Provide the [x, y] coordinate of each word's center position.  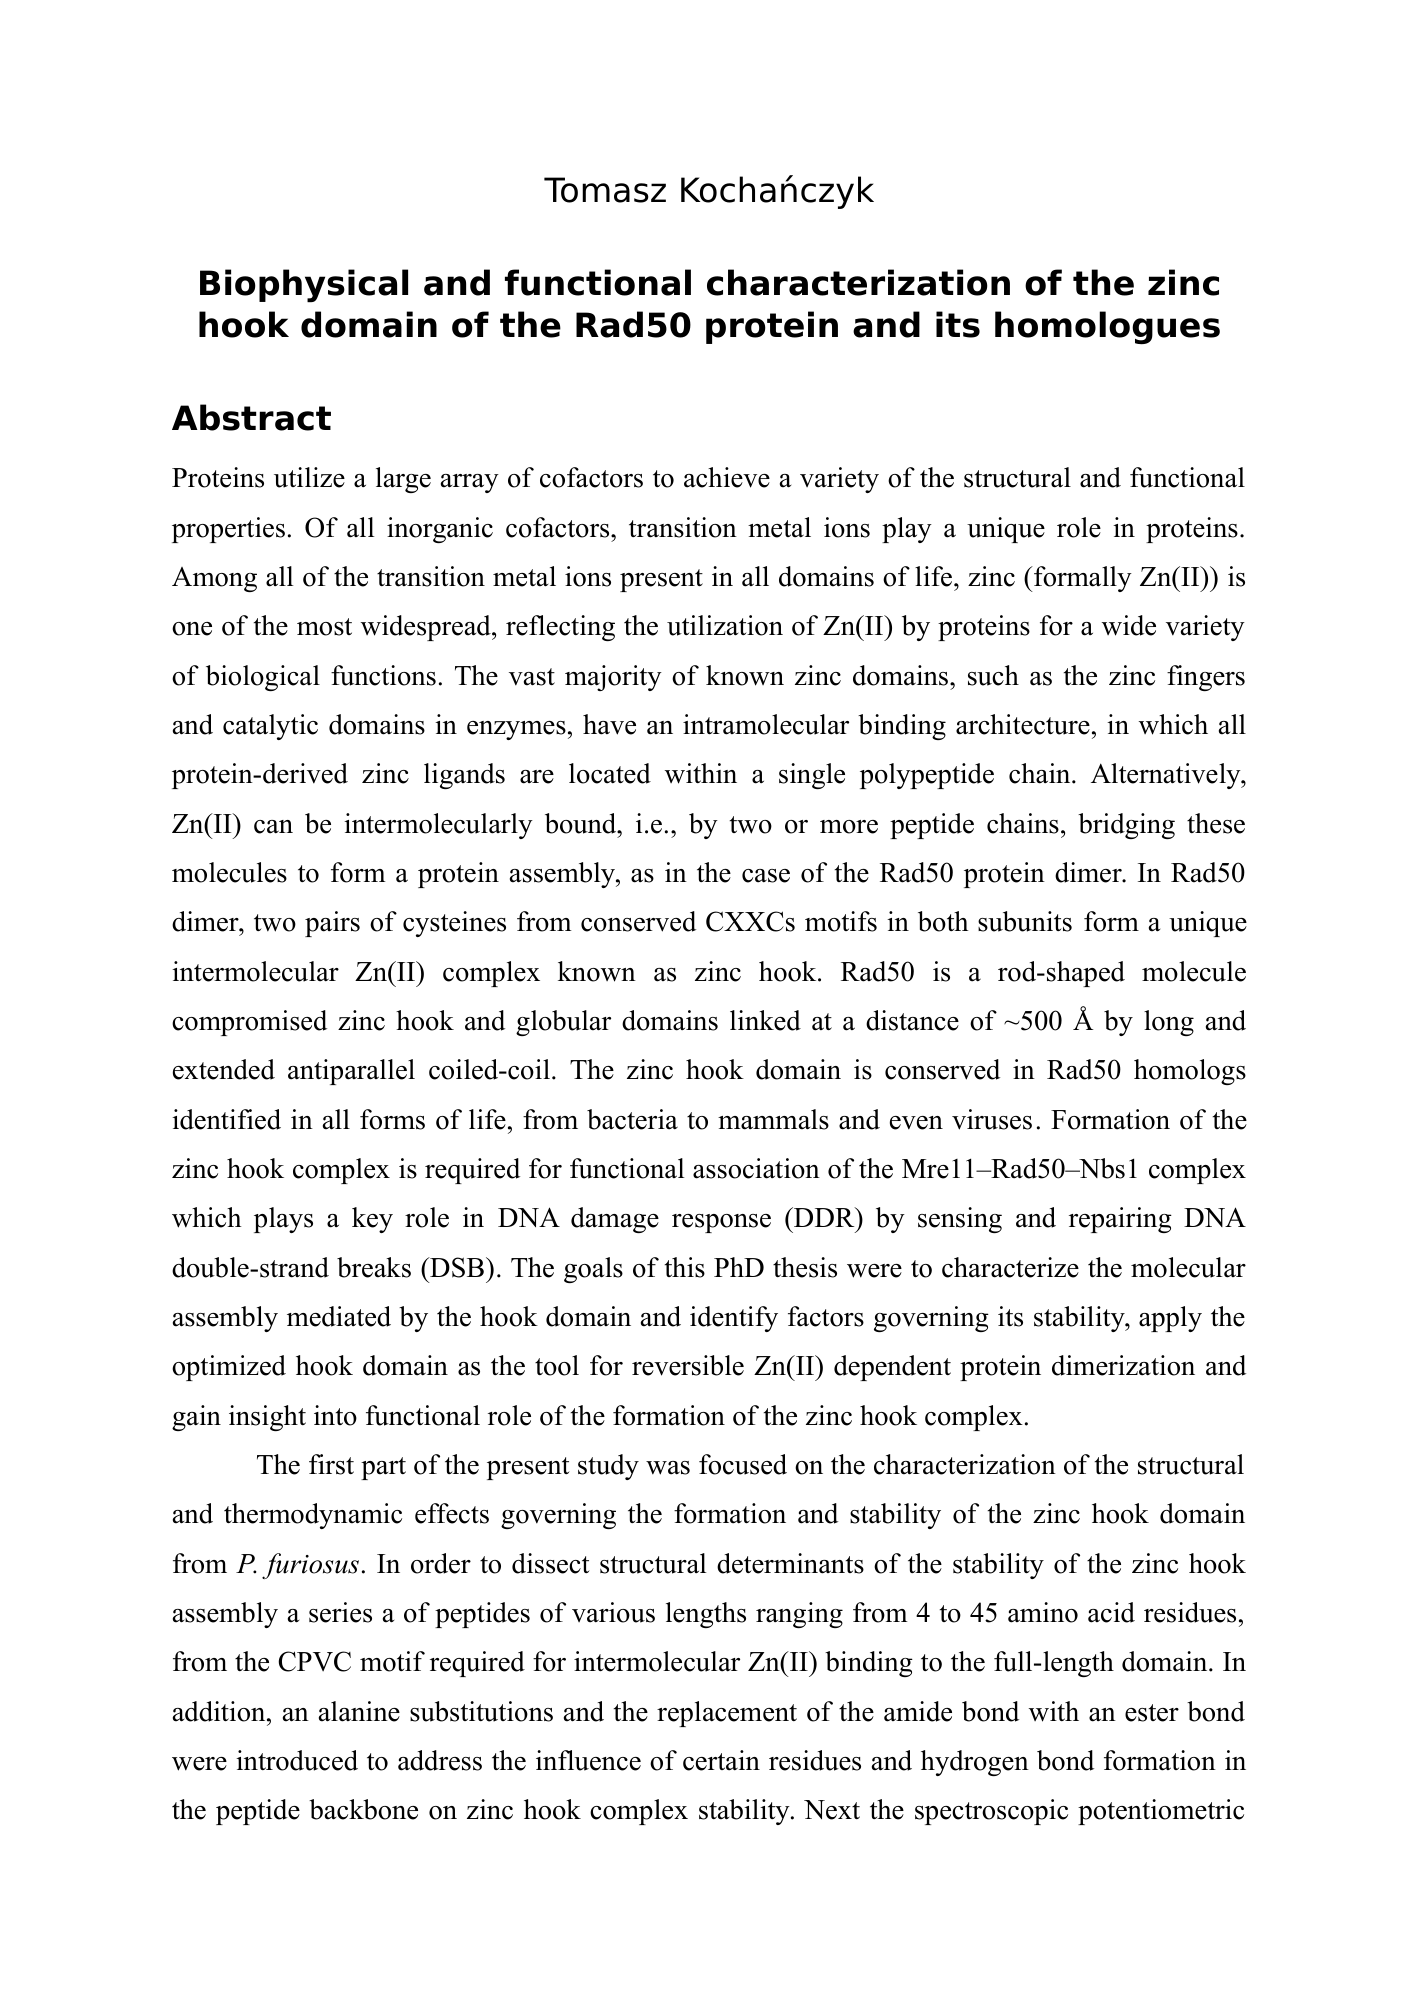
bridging [1126, 826]
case [766, 876]
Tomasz [605, 190]
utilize [309, 477]
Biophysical [304, 286]
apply [1170, 1319]
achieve [727, 477]
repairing [1120, 1220]
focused [743, 1464]
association [756, 1168]
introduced [297, 1760]
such [993, 675]
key [372, 1220]
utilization [725, 625]
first [331, 1464]
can [273, 827]
